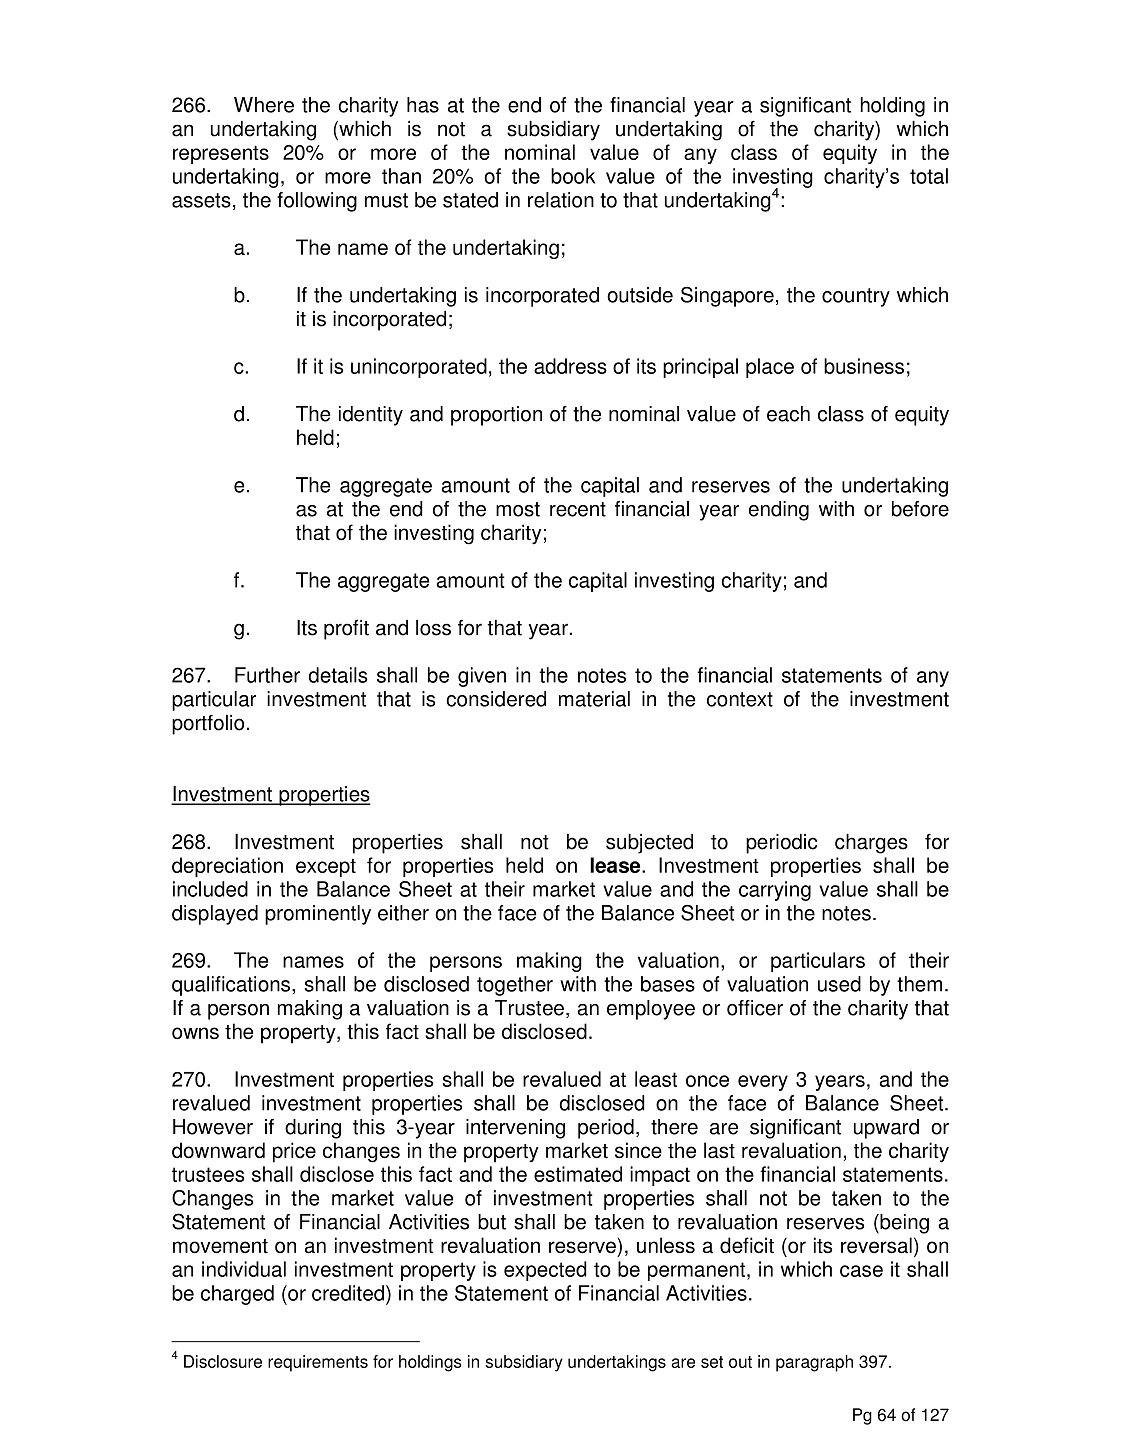  I want to click on requirements, so click(318, 1363).
